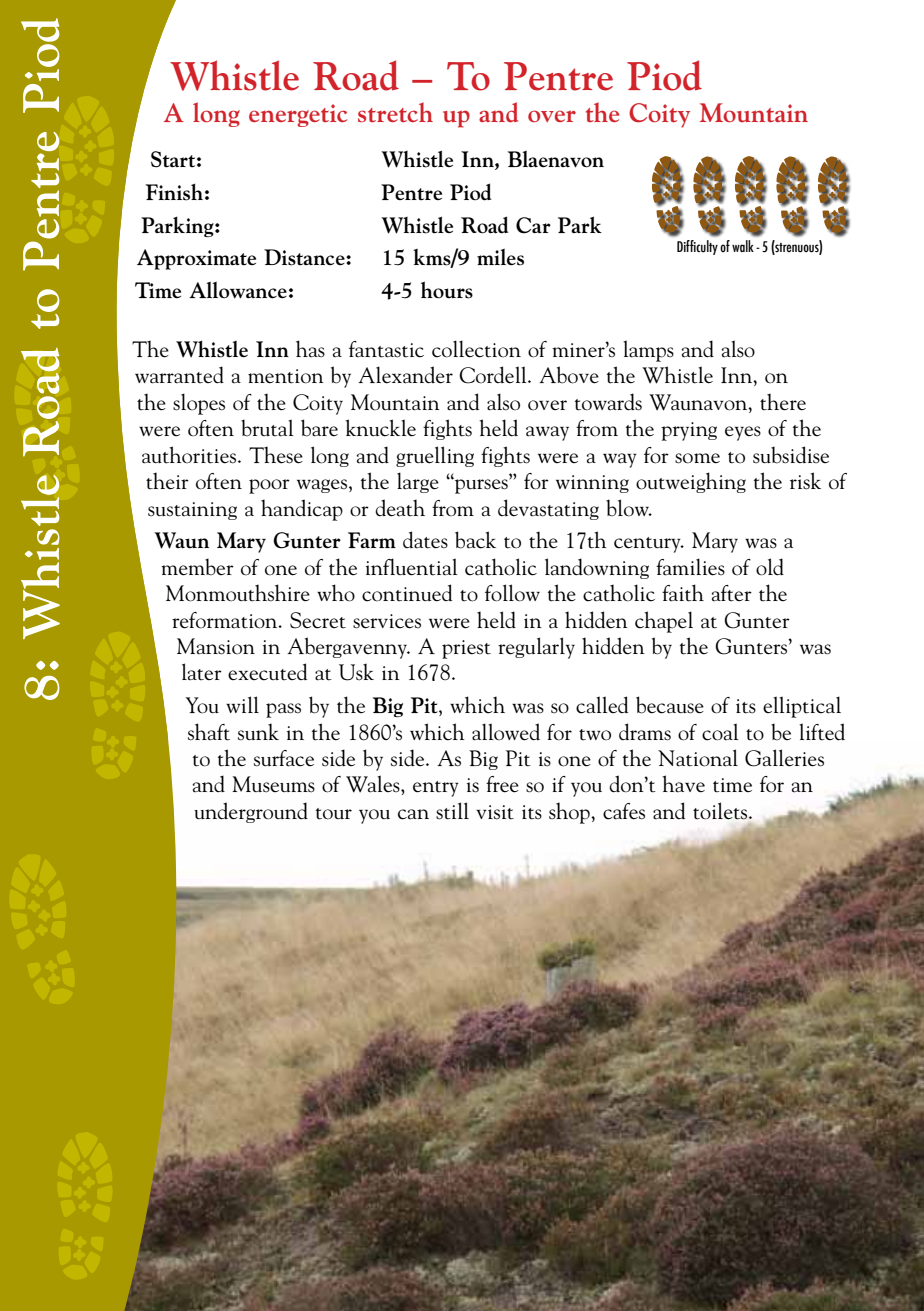  Describe the element at coordinates (273, 784) in the screenshot. I see `Museums` at that location.
